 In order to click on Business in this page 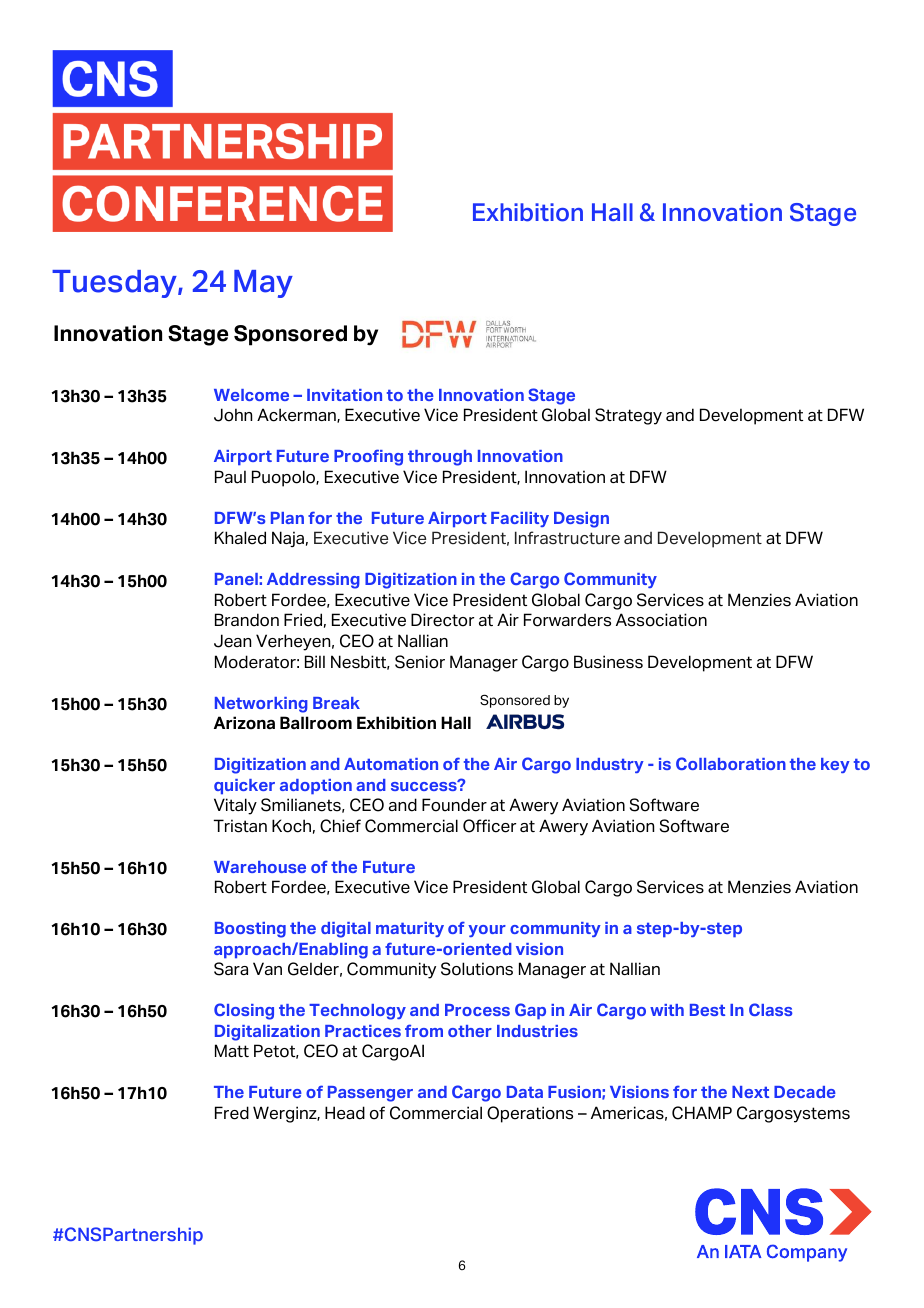, I will do `click(608, 662)`.
